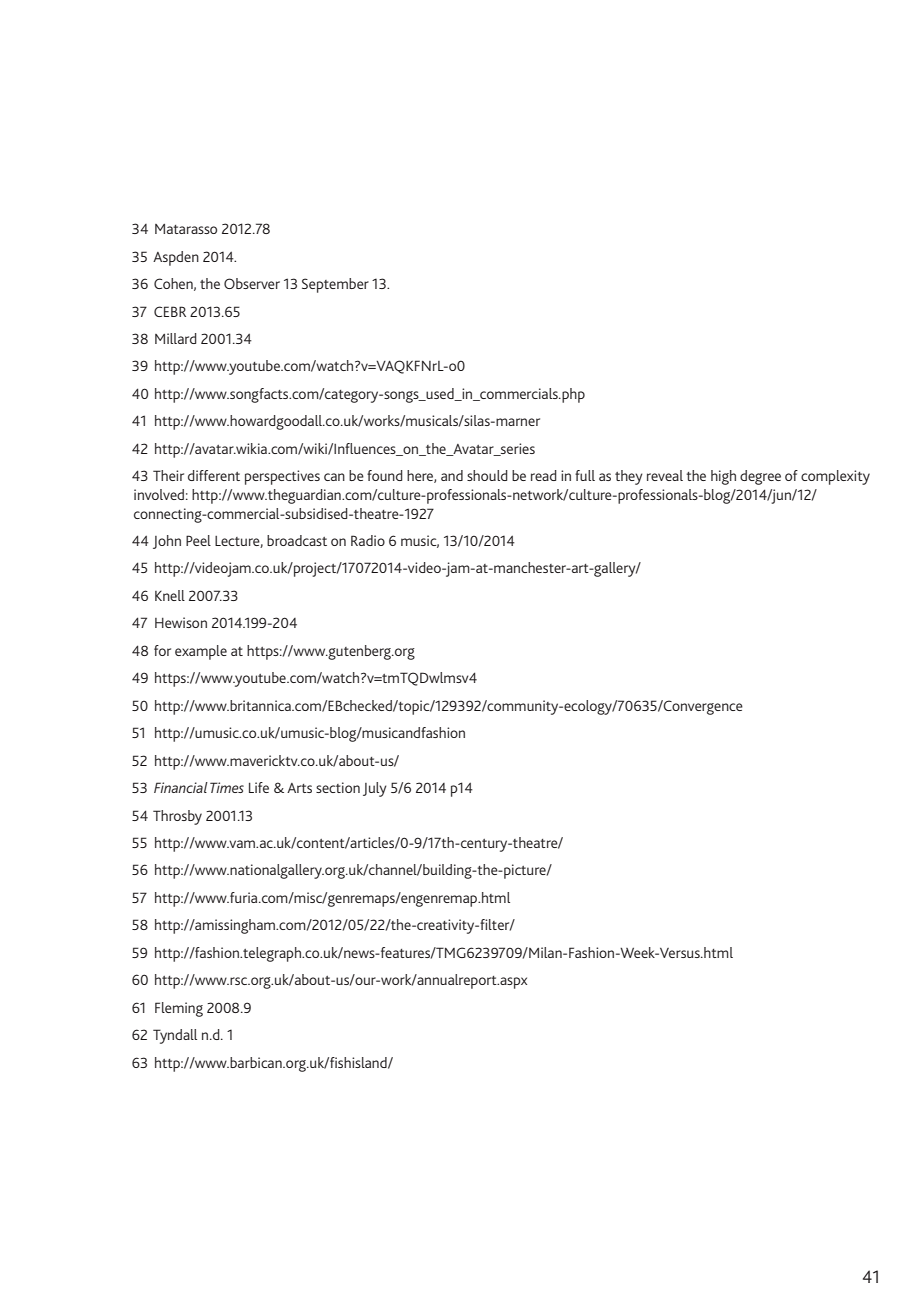  I want to click on Fleming, so click(179, 1009).
